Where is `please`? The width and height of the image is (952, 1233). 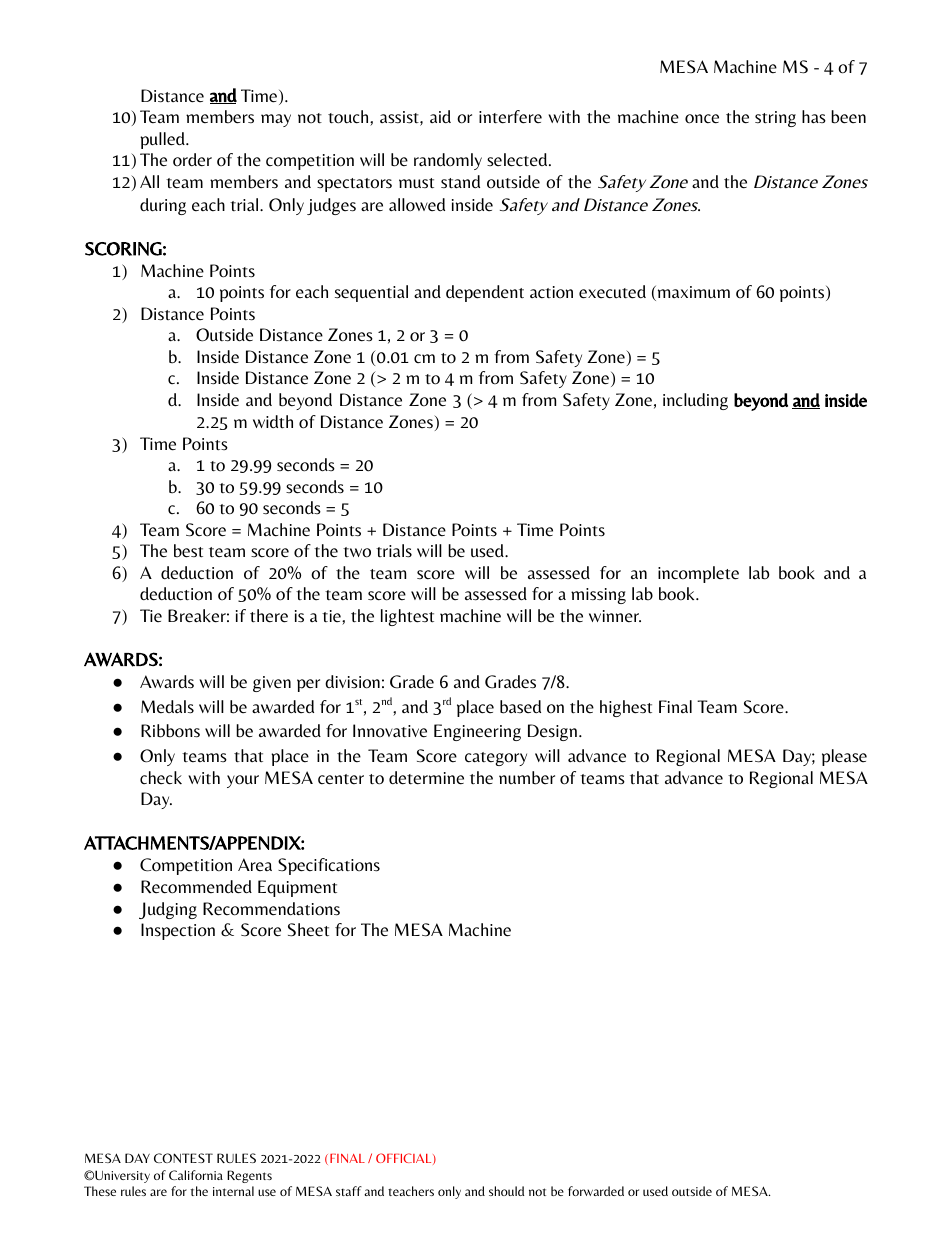
please is located at coordinates (844, 757).
